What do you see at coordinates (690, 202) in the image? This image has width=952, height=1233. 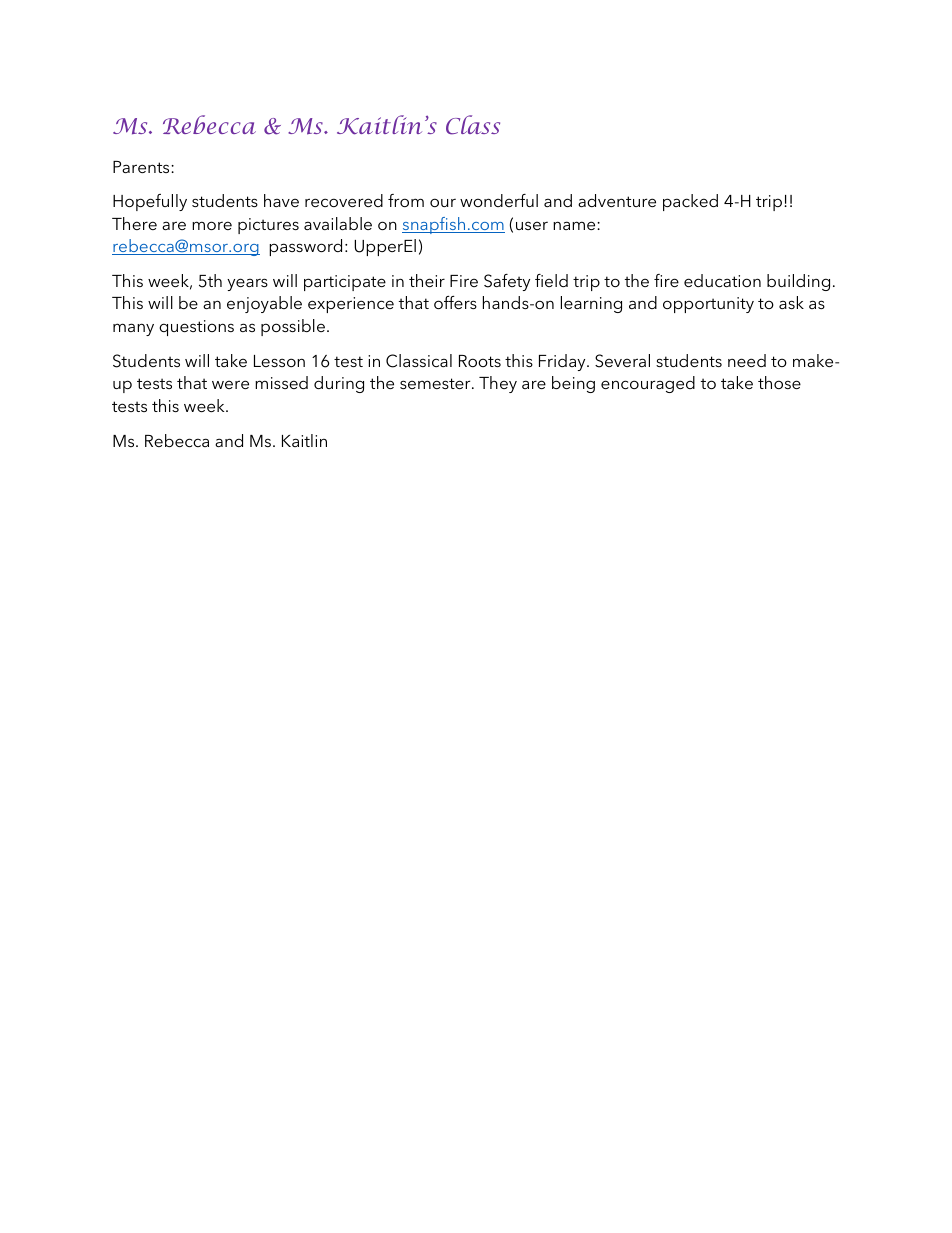 I see `packed` at bounding box center [690, 202].
